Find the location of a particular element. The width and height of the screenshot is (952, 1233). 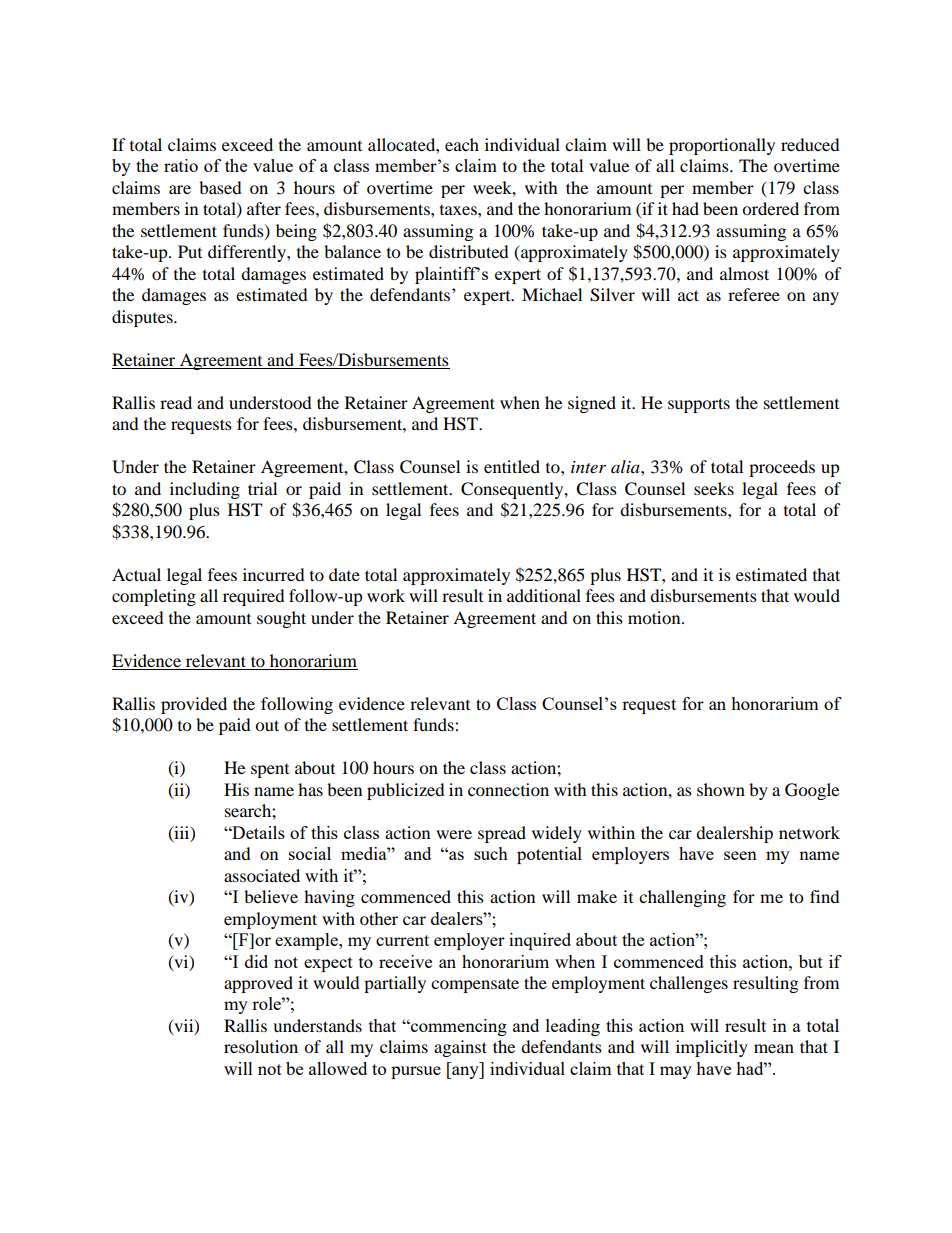

signed is located at coordinates (592, 404).
